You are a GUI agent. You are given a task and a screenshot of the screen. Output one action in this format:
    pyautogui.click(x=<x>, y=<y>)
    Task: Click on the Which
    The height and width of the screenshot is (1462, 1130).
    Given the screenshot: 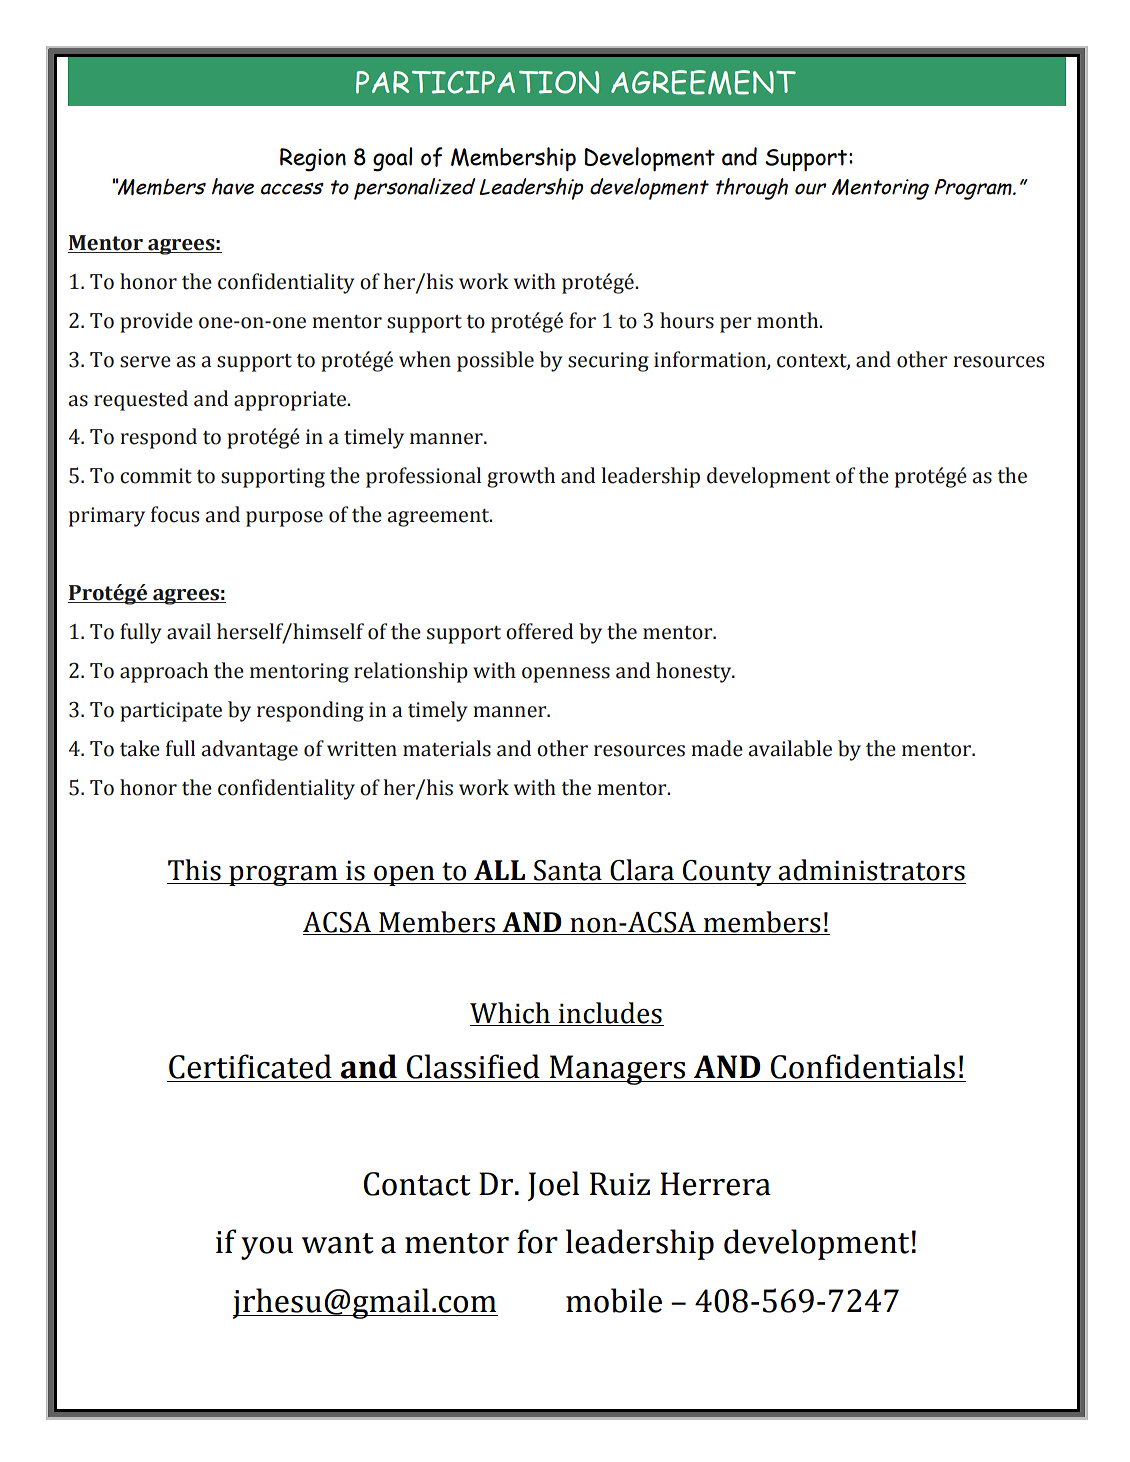 What is the action you would take?
    pyautogui.click(x=511, y=1014)
